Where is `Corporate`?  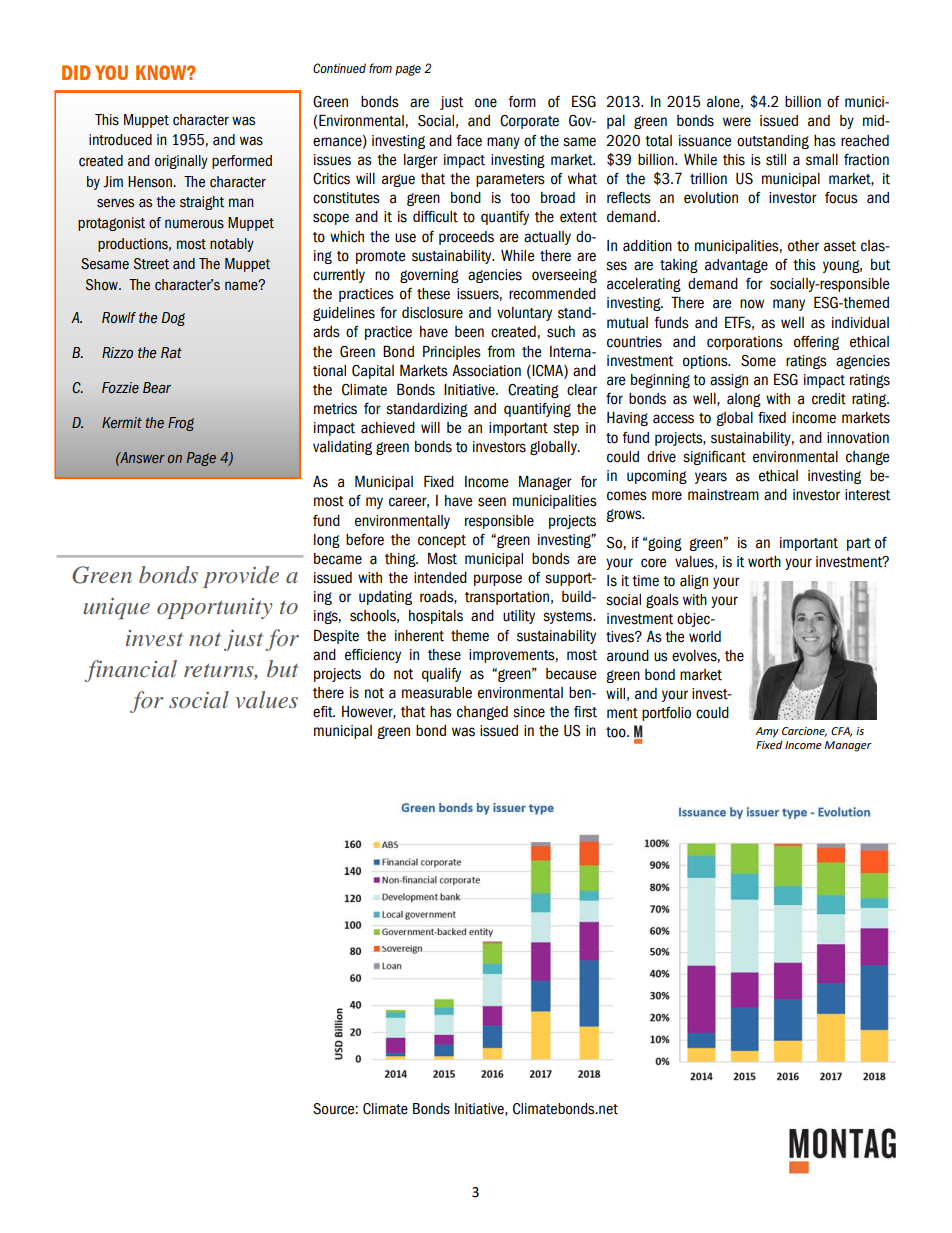 Corporate is located at coordinates (529, 122).
